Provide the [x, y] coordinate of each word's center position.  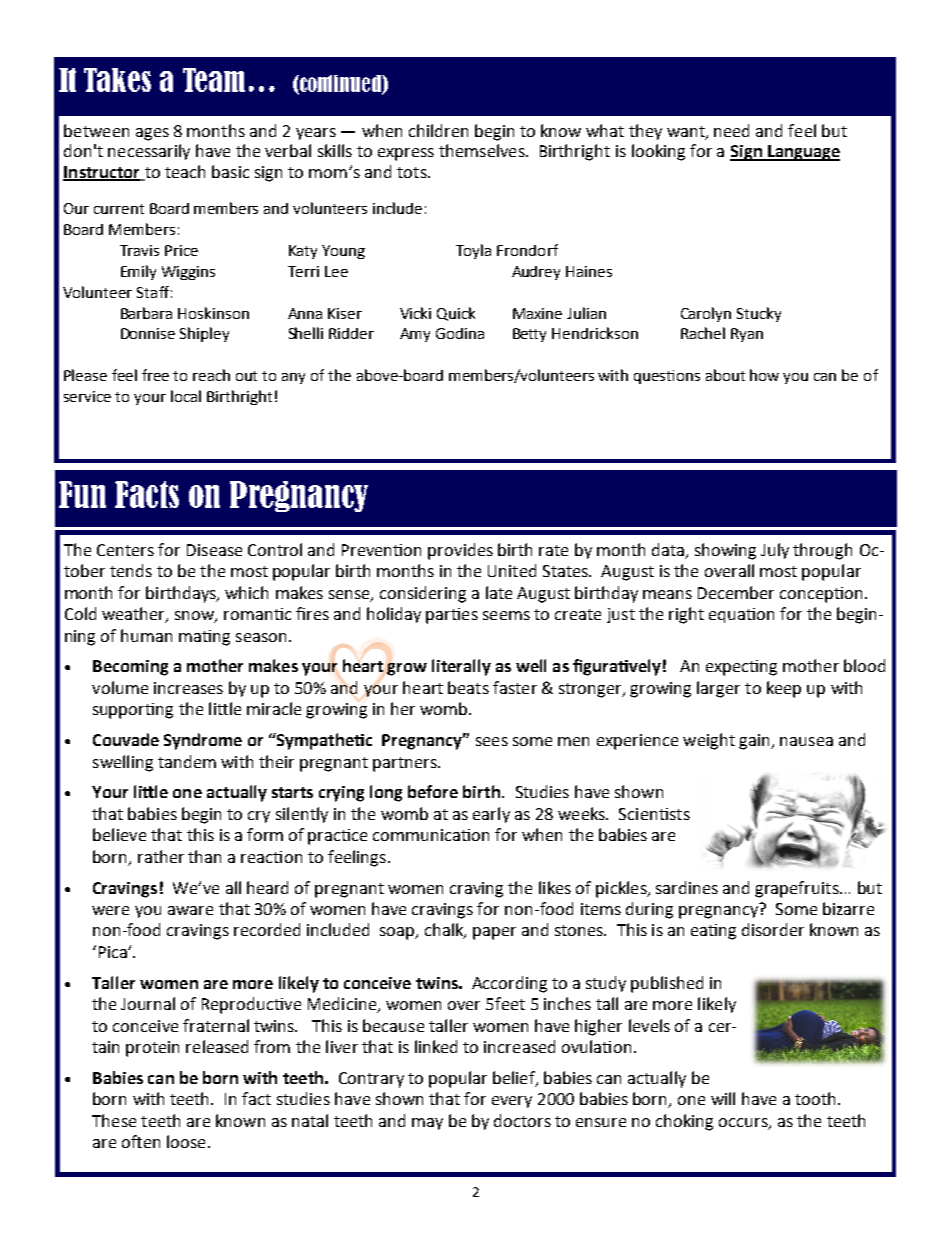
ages [152, 134]
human [146, 635]
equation [741, 615]
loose [186, 1141]
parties [452, 616]
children [438, 130]
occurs [744, 1123]
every [512, 1102]
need [731, 130]
